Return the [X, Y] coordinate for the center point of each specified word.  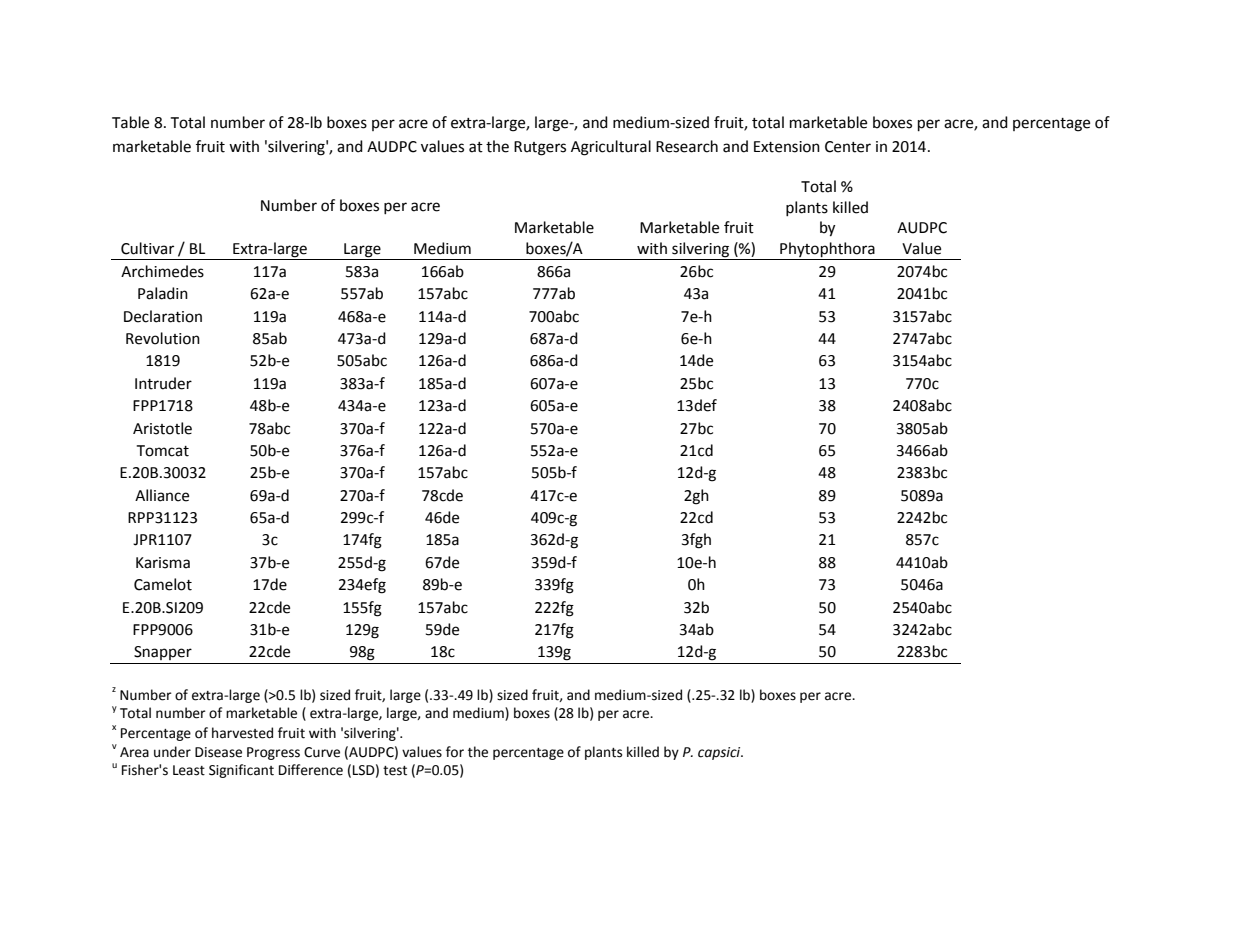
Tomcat [162, 451]
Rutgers [540, 148]
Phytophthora [827, 251]
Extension [787, 147]
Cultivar [147, 248]
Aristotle [162, 428]
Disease [218, 752]
